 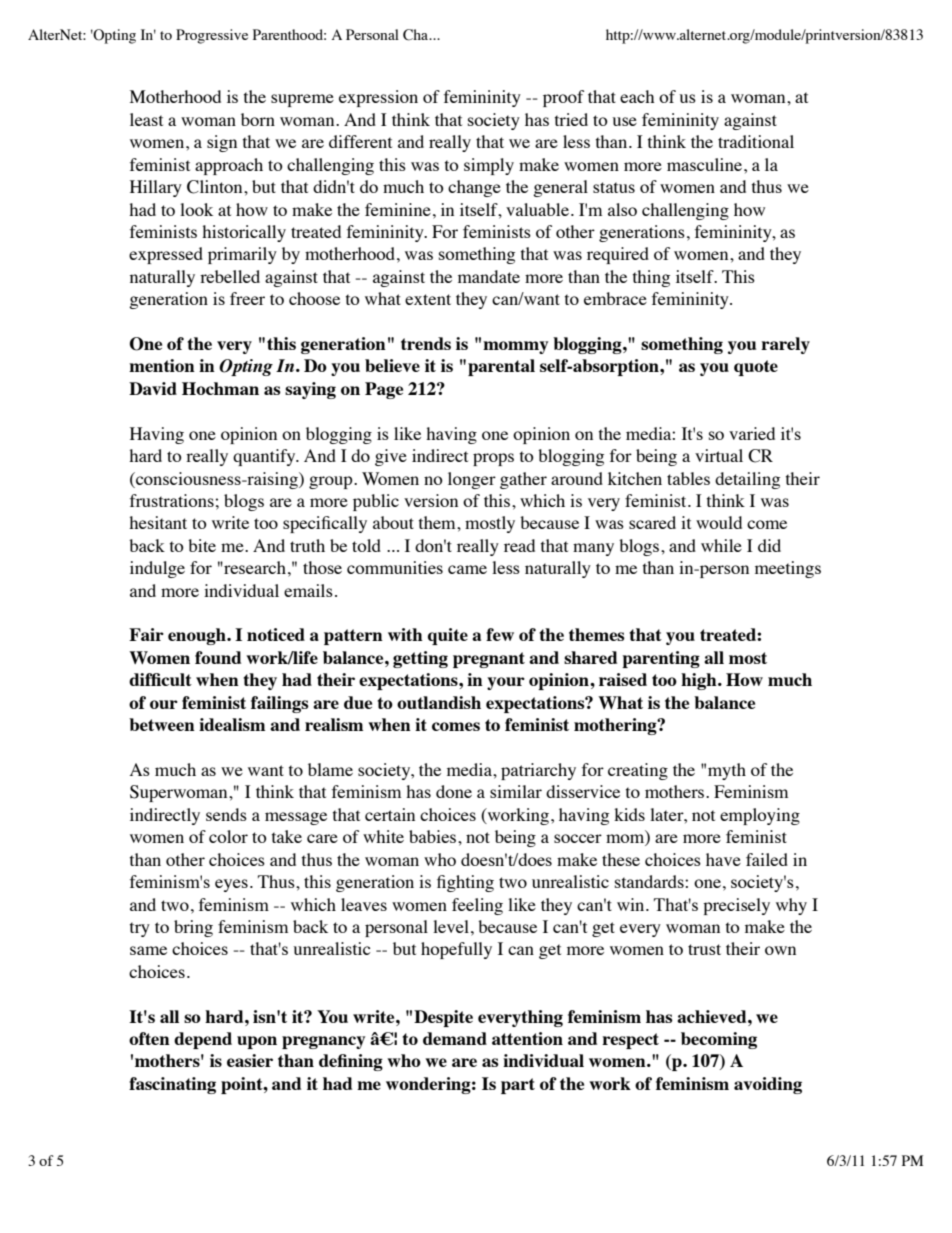 What do you see at coordinates (467, 569) in the image?
I see `came` at bounding box center [467, 569].
